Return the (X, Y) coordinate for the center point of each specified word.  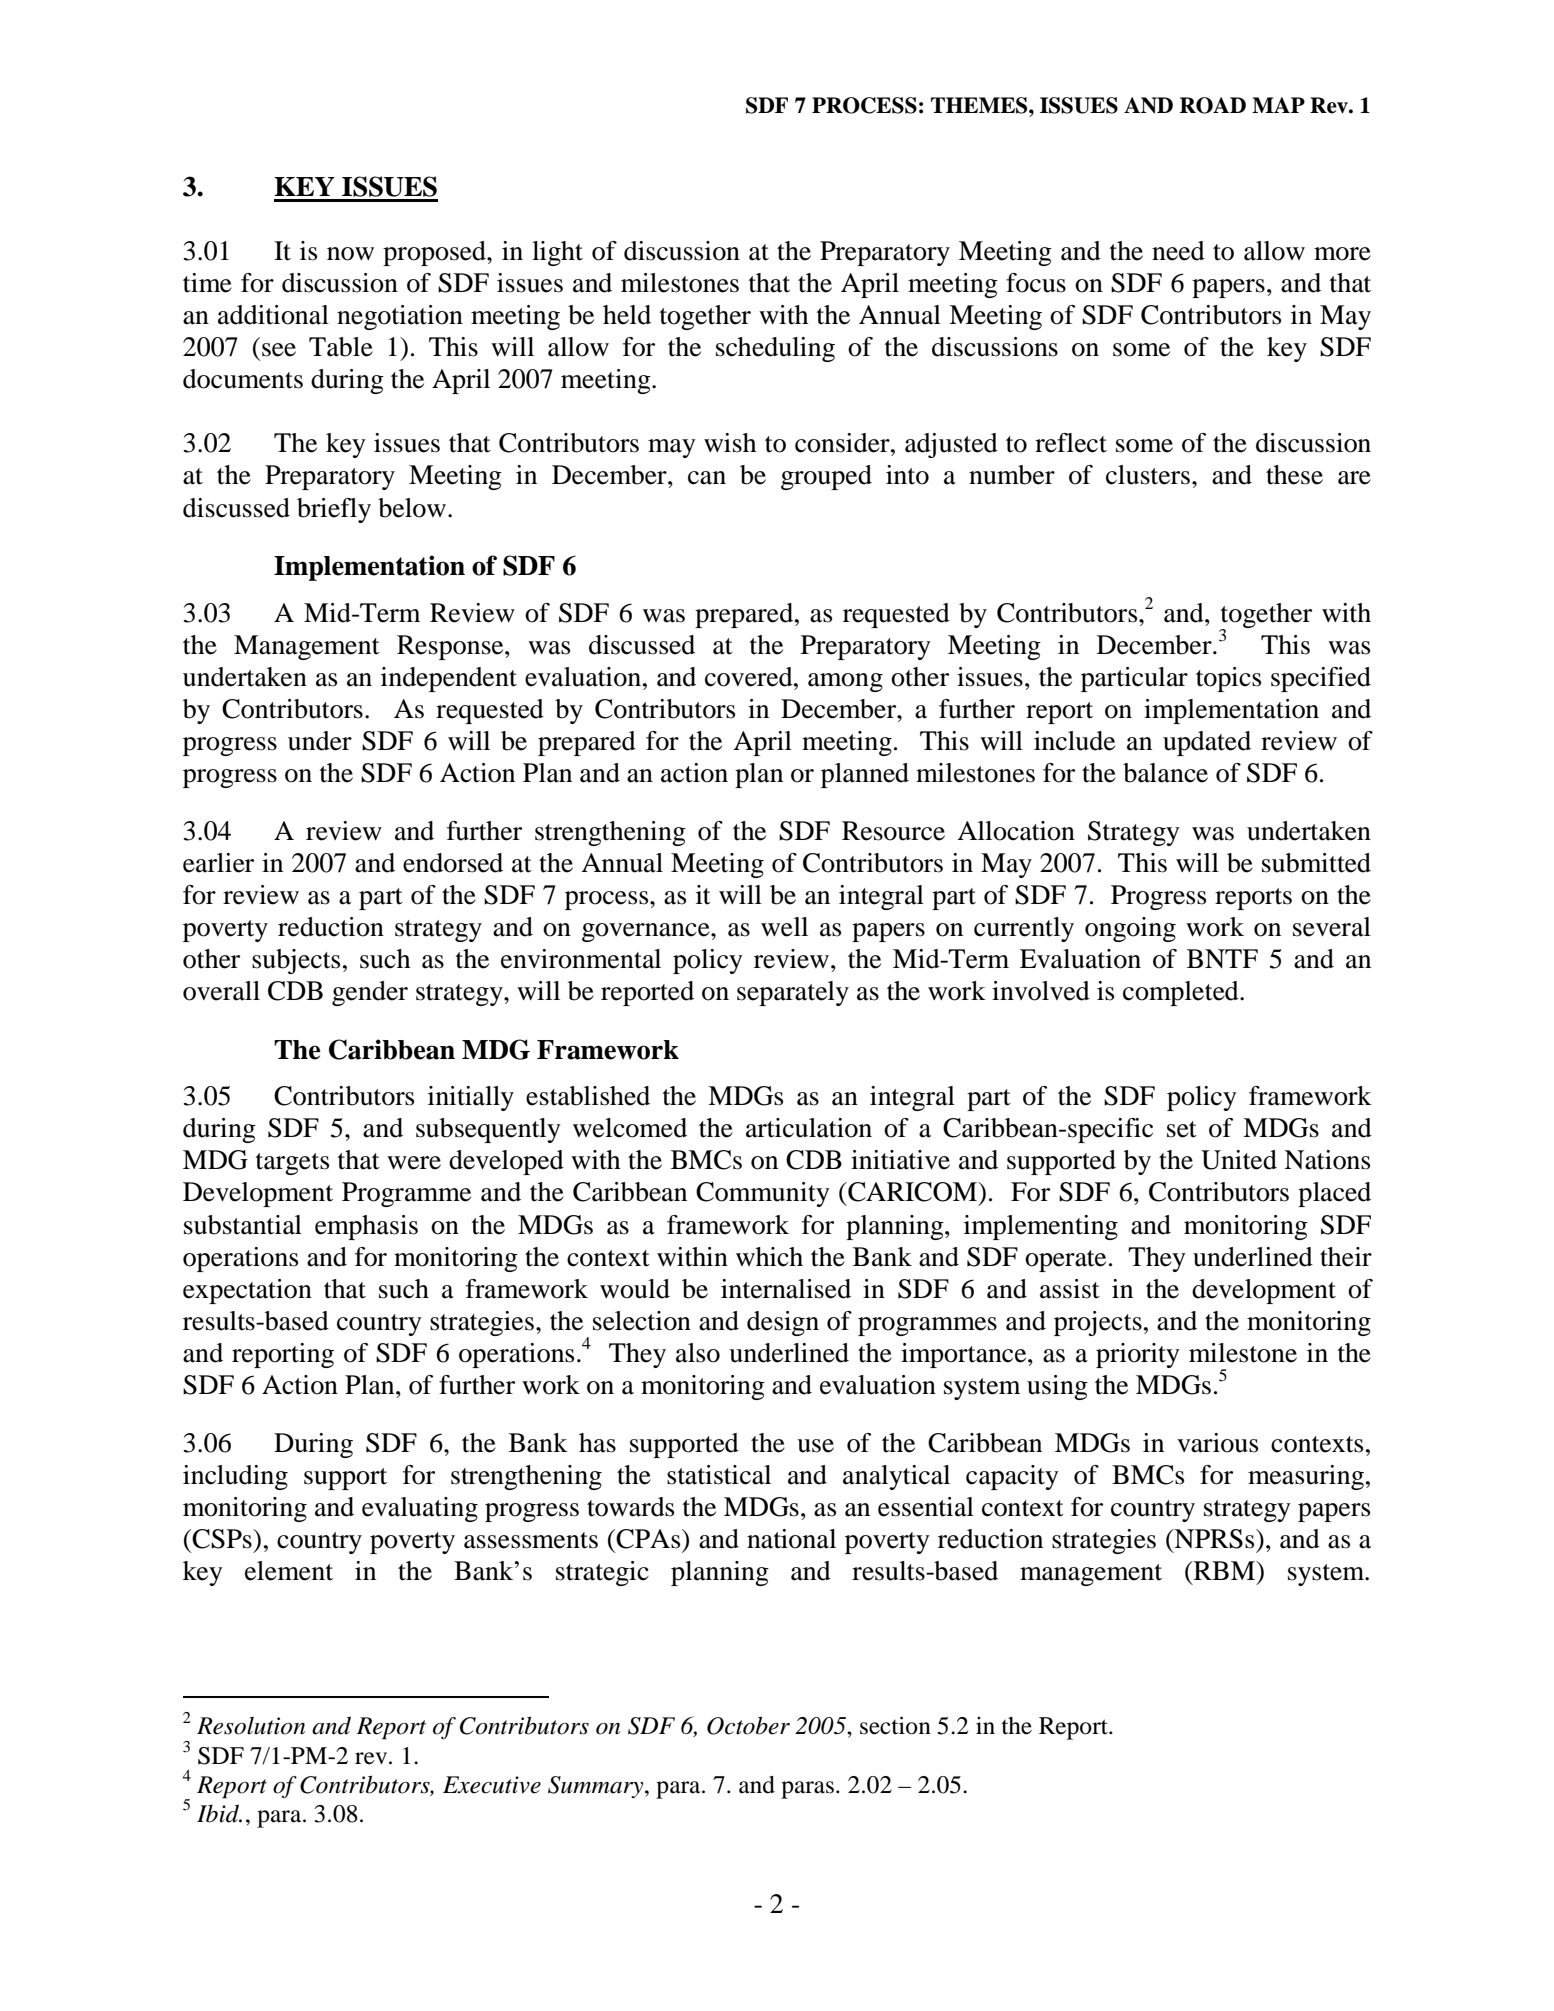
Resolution (251, 1726)
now (350, 254)
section (895, 1725)
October (748, 1725)
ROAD (1213, 105)
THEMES (980, 105)
